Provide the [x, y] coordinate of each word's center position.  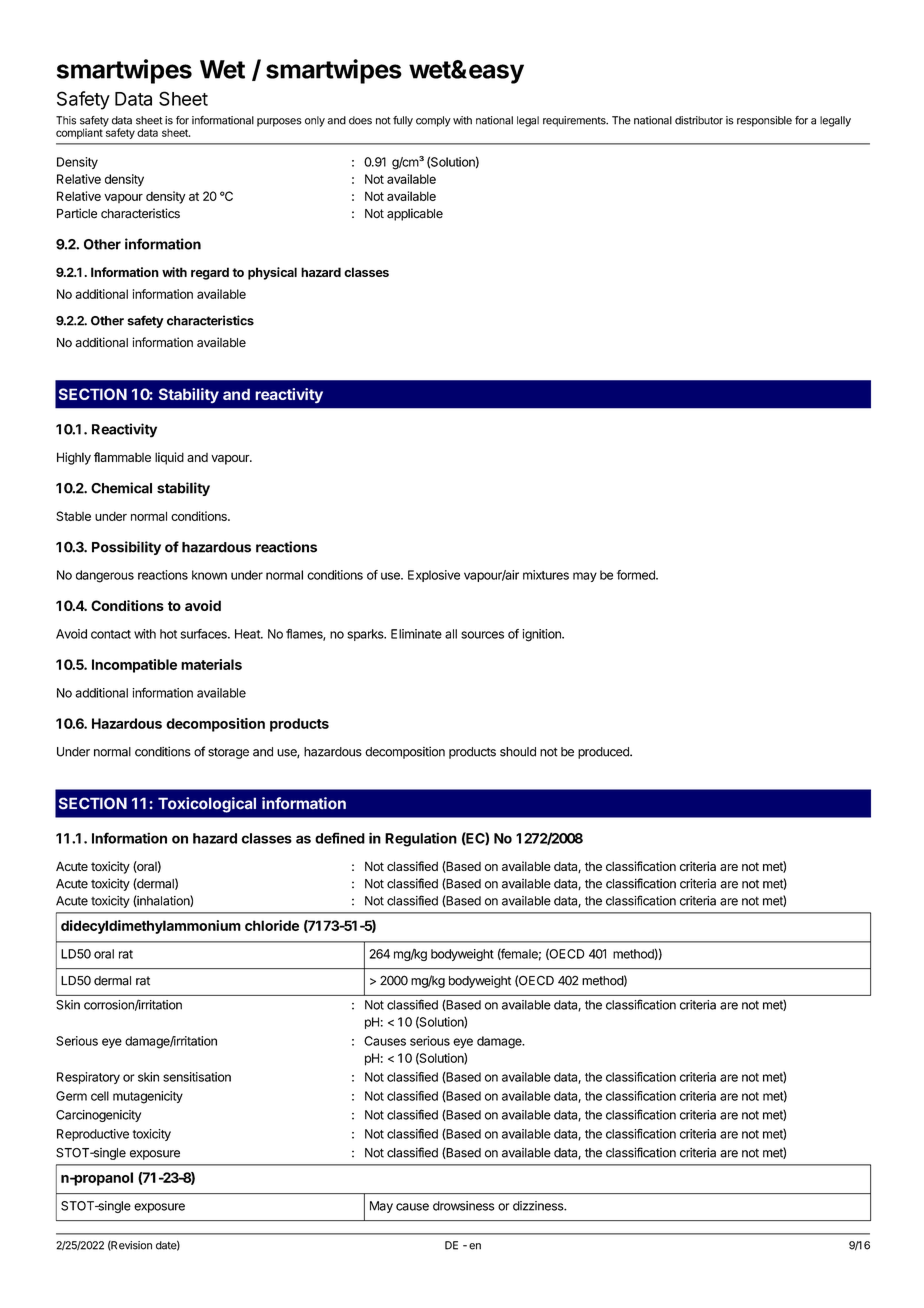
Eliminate [416, 634]
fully [403, 121]
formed [637, 575]
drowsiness [464, 1206]
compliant [80, 132]
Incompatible [134, 666]
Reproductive [93, 1135]
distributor [699, 120]
